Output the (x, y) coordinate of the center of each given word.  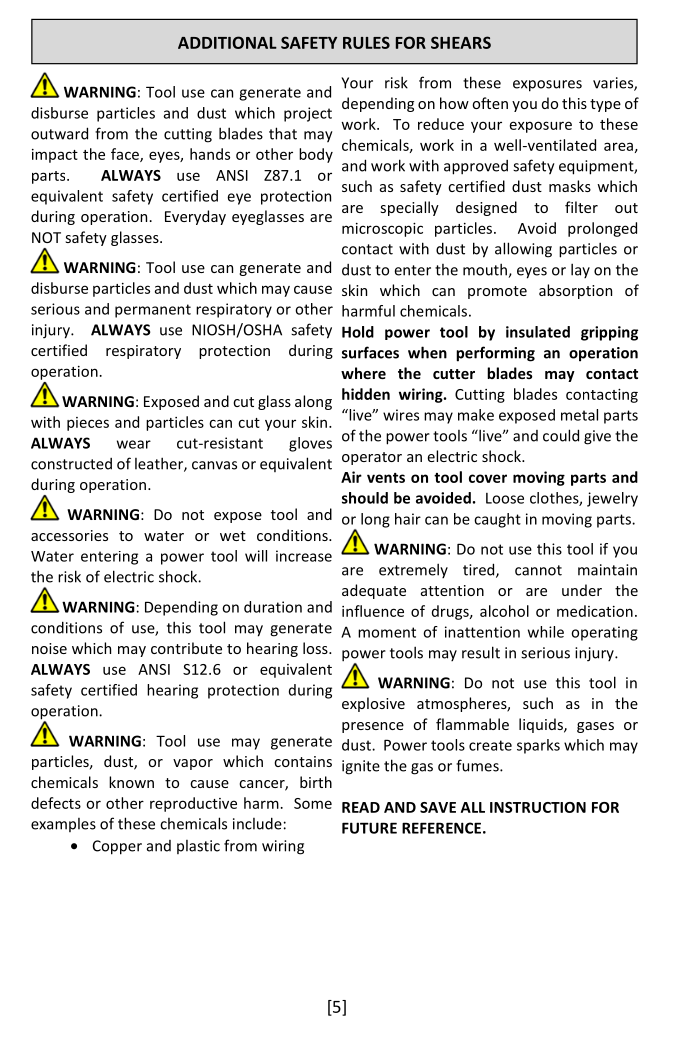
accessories (69, 535)
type (605, 105)
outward (59, 133)
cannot (538, 570)
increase (304, 556)
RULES (366, 42)
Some (313, 803)
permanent (153, 311)
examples (63, 825)
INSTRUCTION (538, 807)
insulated (538, 332)
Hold (358, 332)
